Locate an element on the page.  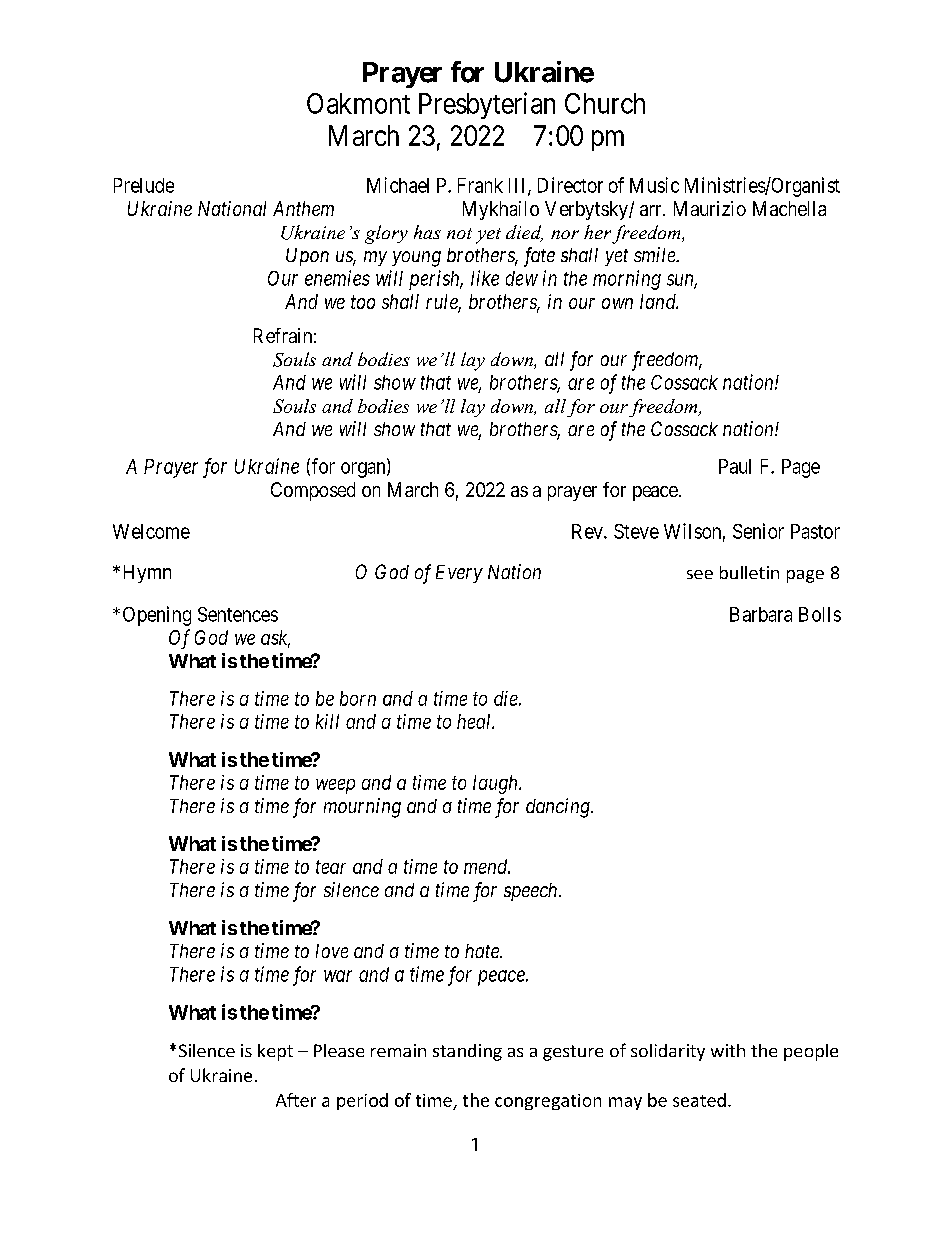
Barbara is located at coordinates (761, 614).
